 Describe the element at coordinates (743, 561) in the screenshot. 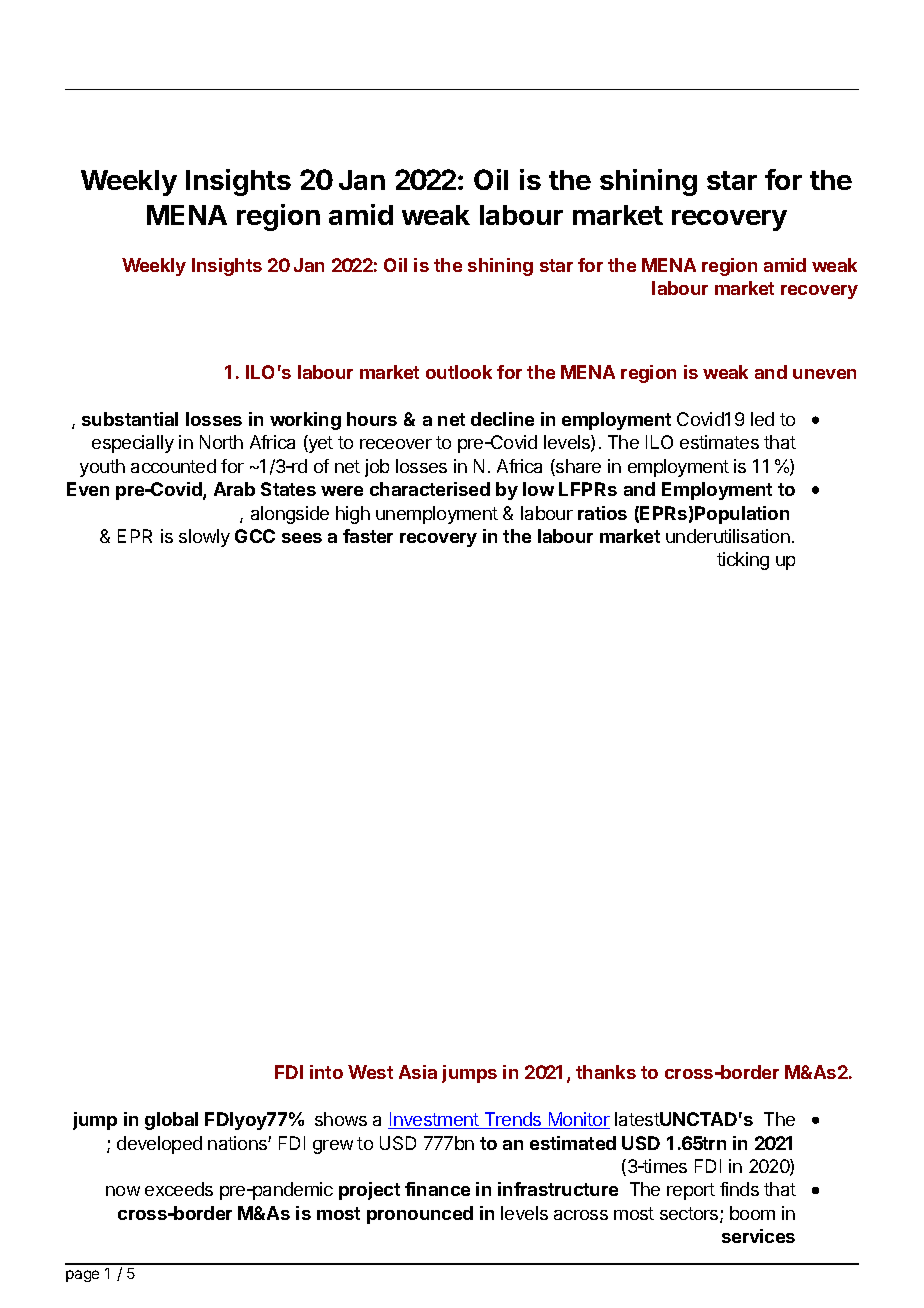

I see `ticking` at that location.
